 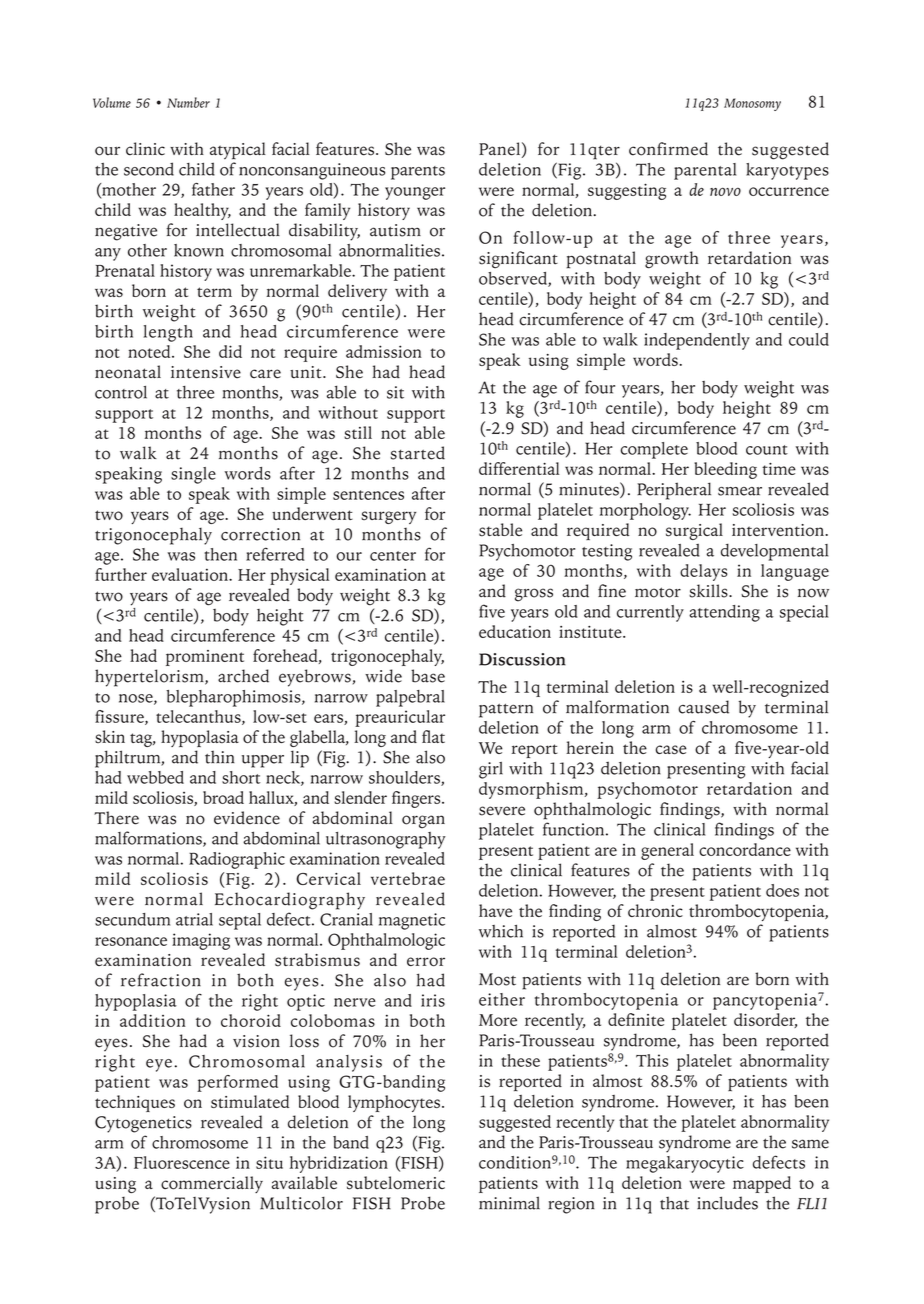 What do you see at coordinates (182, 1162) in the document?
I see `Fluorescence` at bounding box center [182, 1162].
